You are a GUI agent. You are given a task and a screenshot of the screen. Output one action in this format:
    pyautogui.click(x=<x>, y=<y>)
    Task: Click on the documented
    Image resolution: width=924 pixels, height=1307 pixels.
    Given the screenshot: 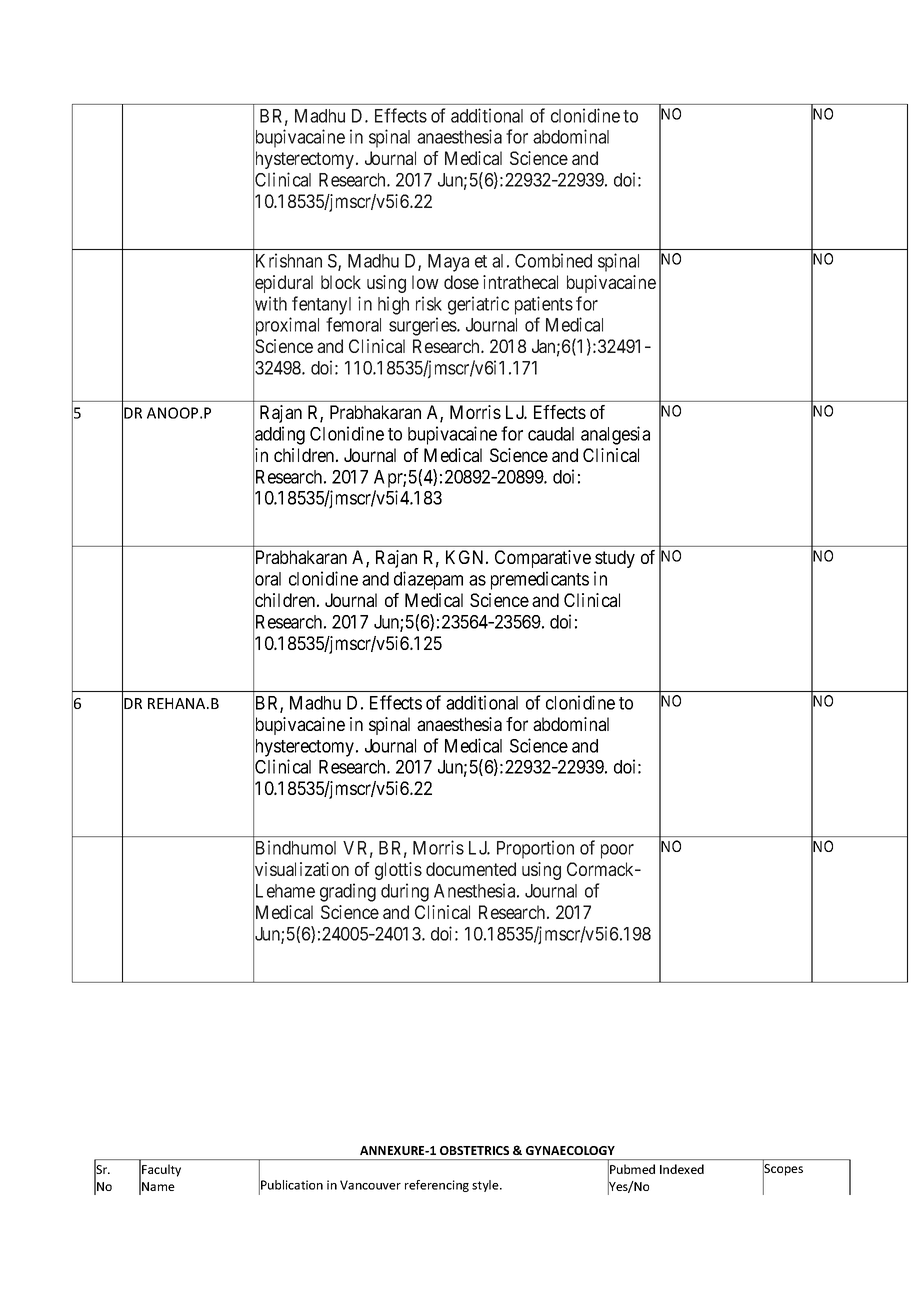 What is the action you would take?
    pyautogui.click(x=471, y=869)
